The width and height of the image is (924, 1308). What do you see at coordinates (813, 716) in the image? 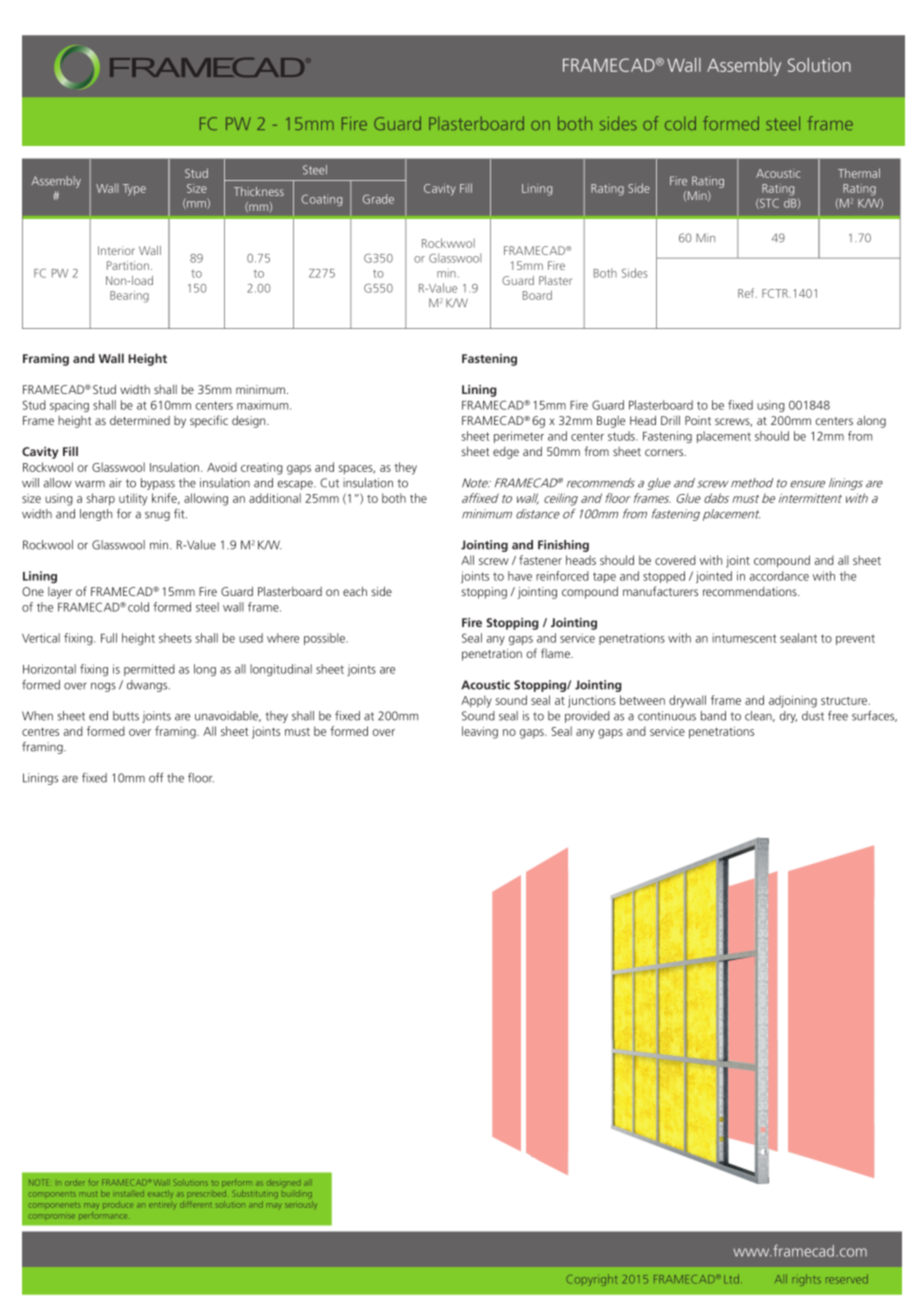
I see `dust` at bounding box center [813, 716].
